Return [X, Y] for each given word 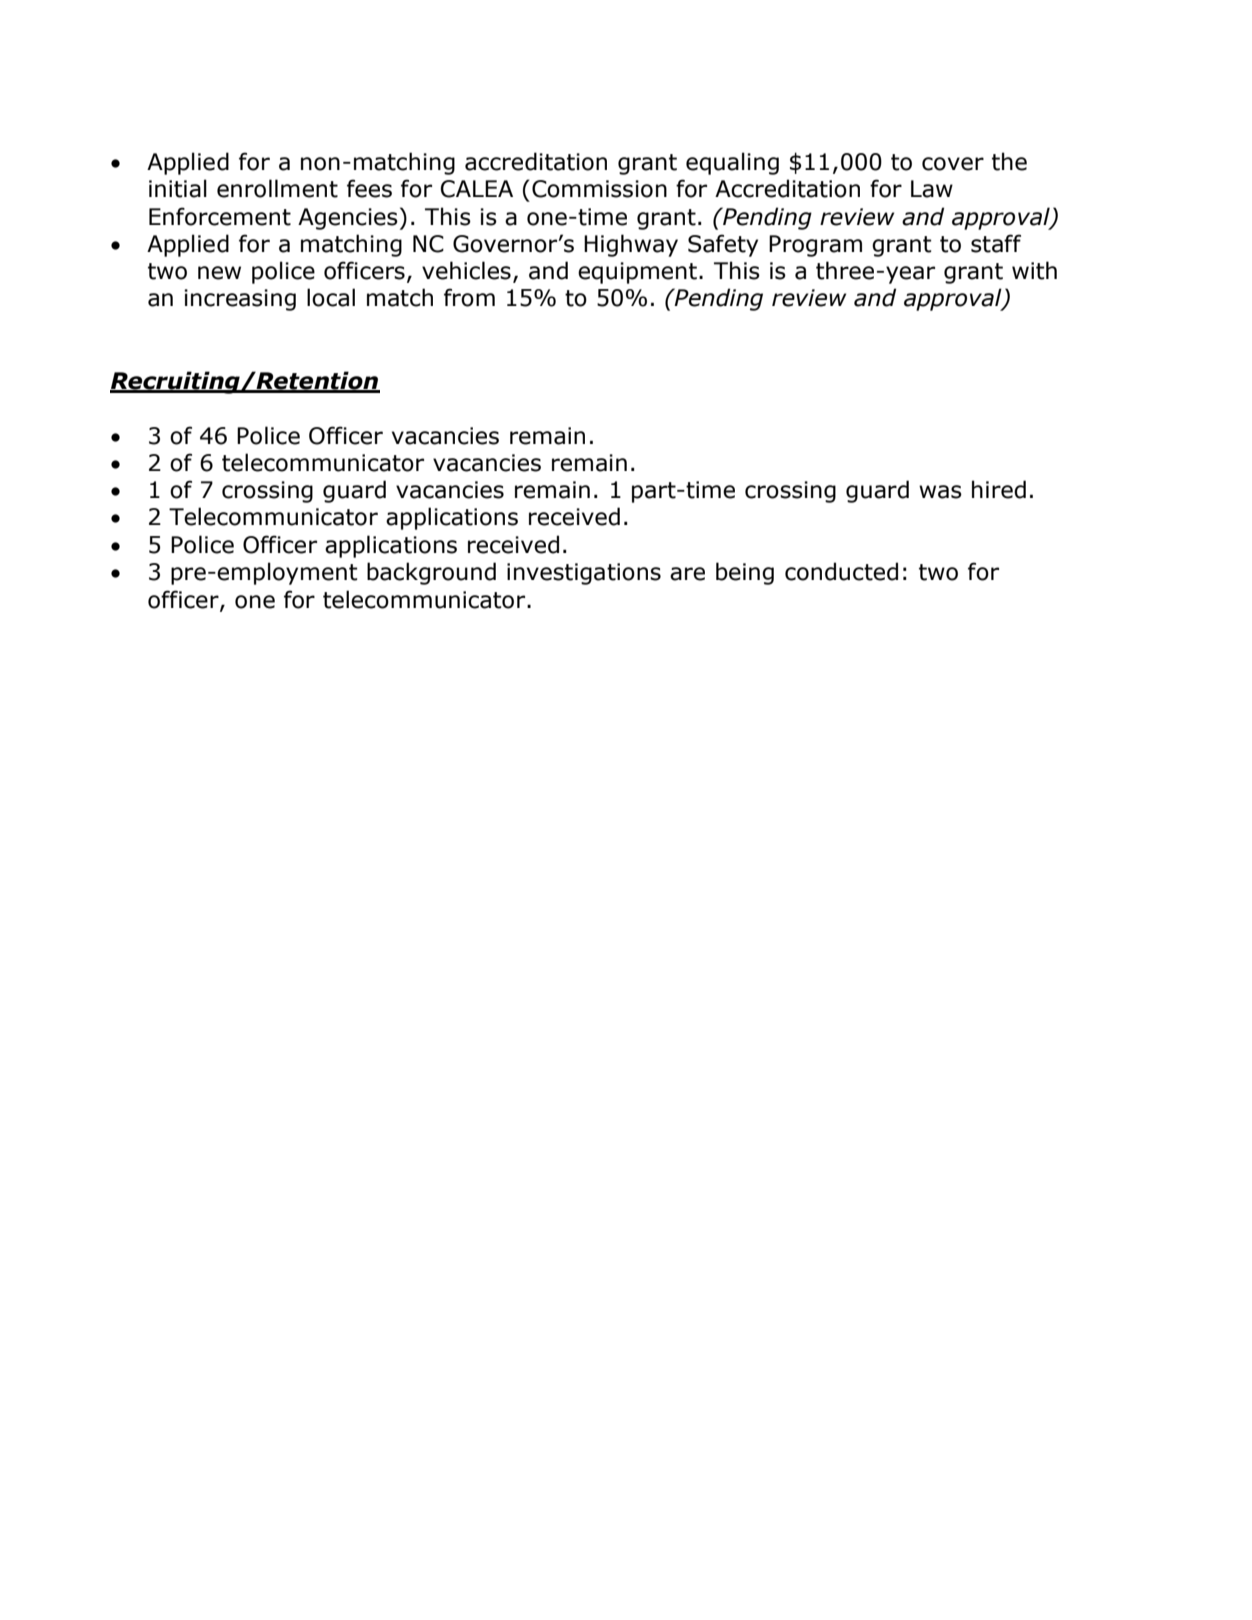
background [431, 573]
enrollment [277, 188]
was [940, 492]
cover [953, 164]
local [331, 297]
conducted [841, 571]
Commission [599, 189]
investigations [584, 574]
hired [999, 489]
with [1034, 270]
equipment [637, 273]
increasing [240, 300]
